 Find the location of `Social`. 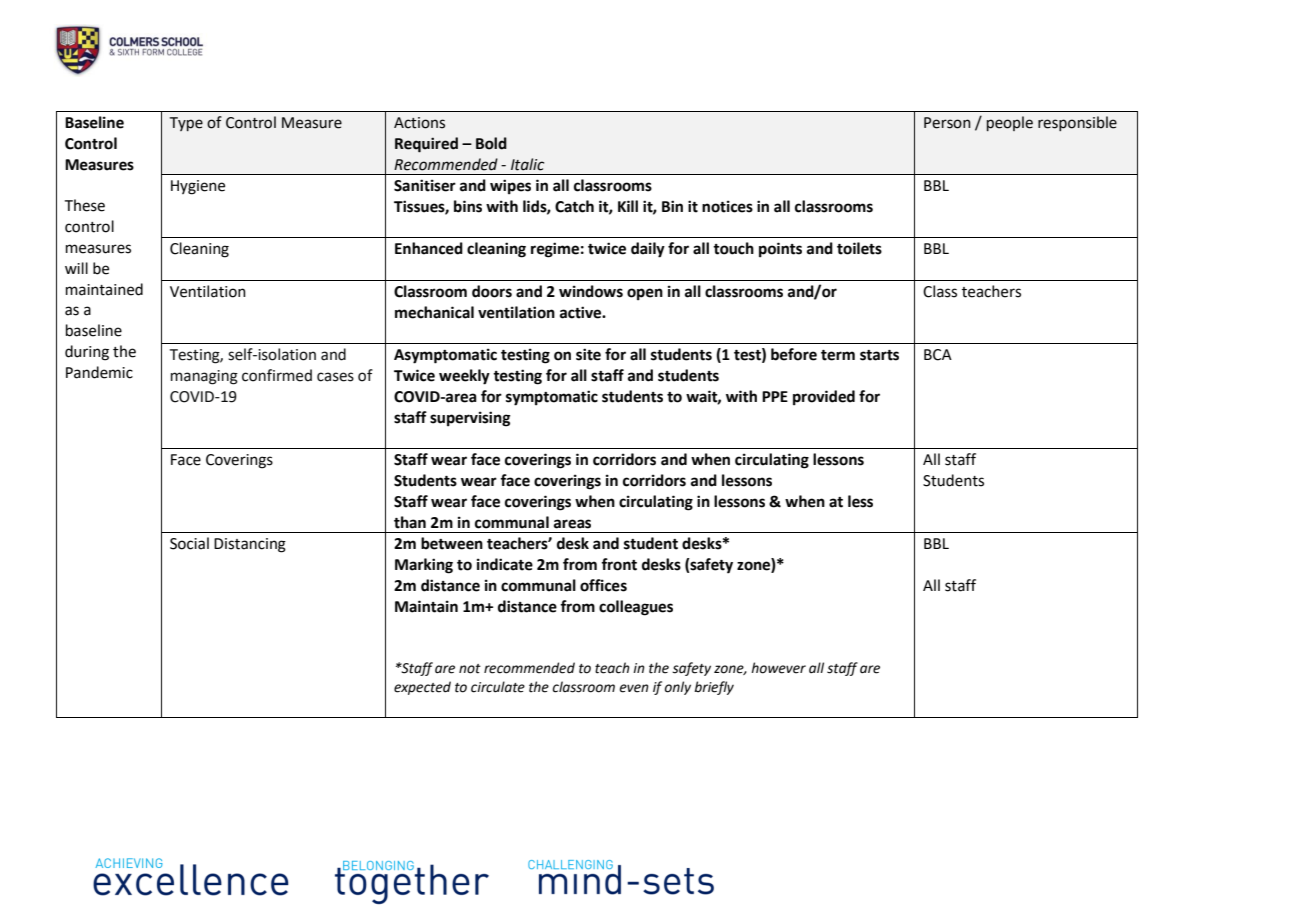

Social is located at coordinates (189, 543).
